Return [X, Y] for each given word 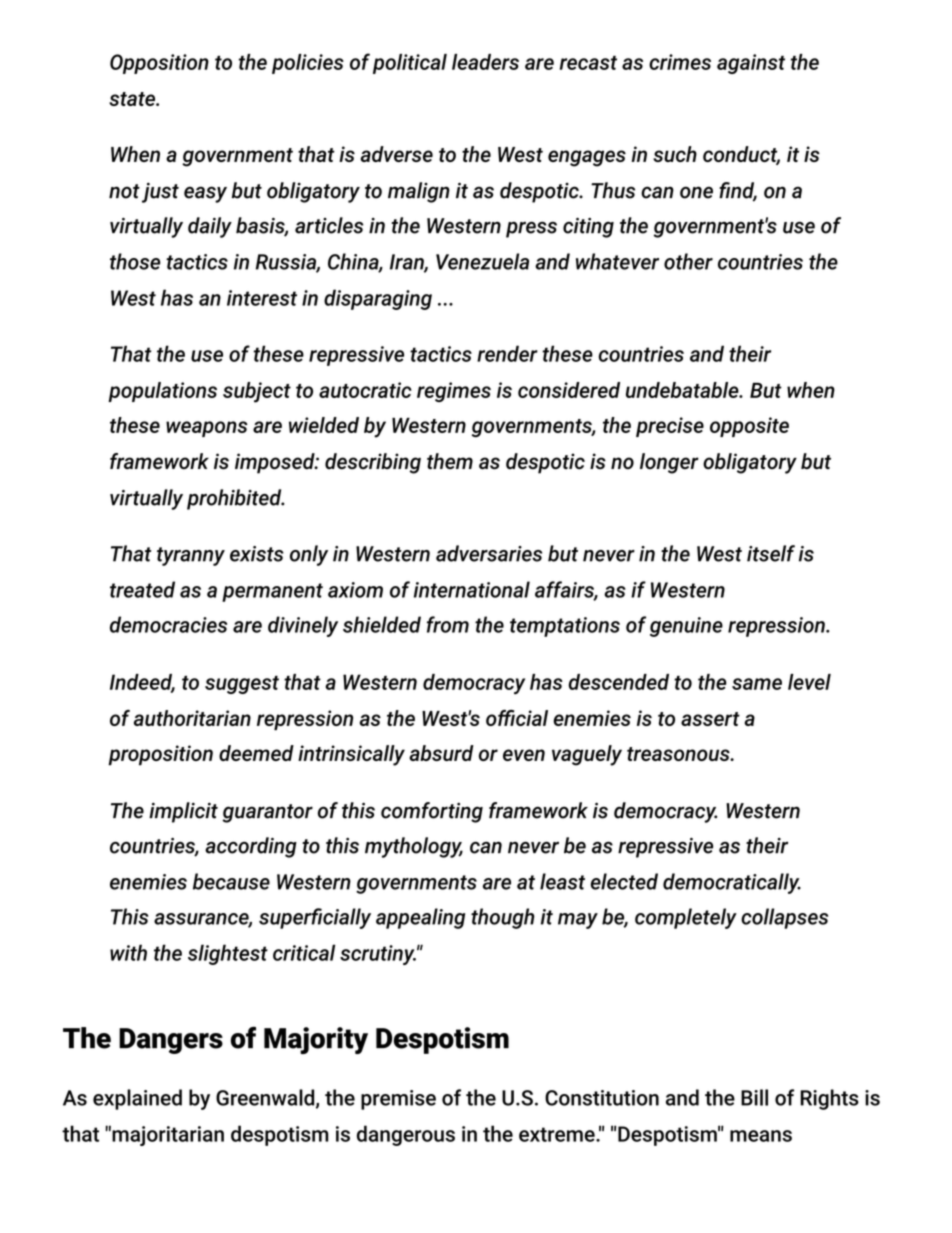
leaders [485, 62]
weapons [207, 429]
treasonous [679, 754]
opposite [749, 427]
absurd [441, 753]
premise [398, 1100]
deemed [256, 753]
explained [137, 1099]
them [450, 461]
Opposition [159, 64]
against [751, 64]
